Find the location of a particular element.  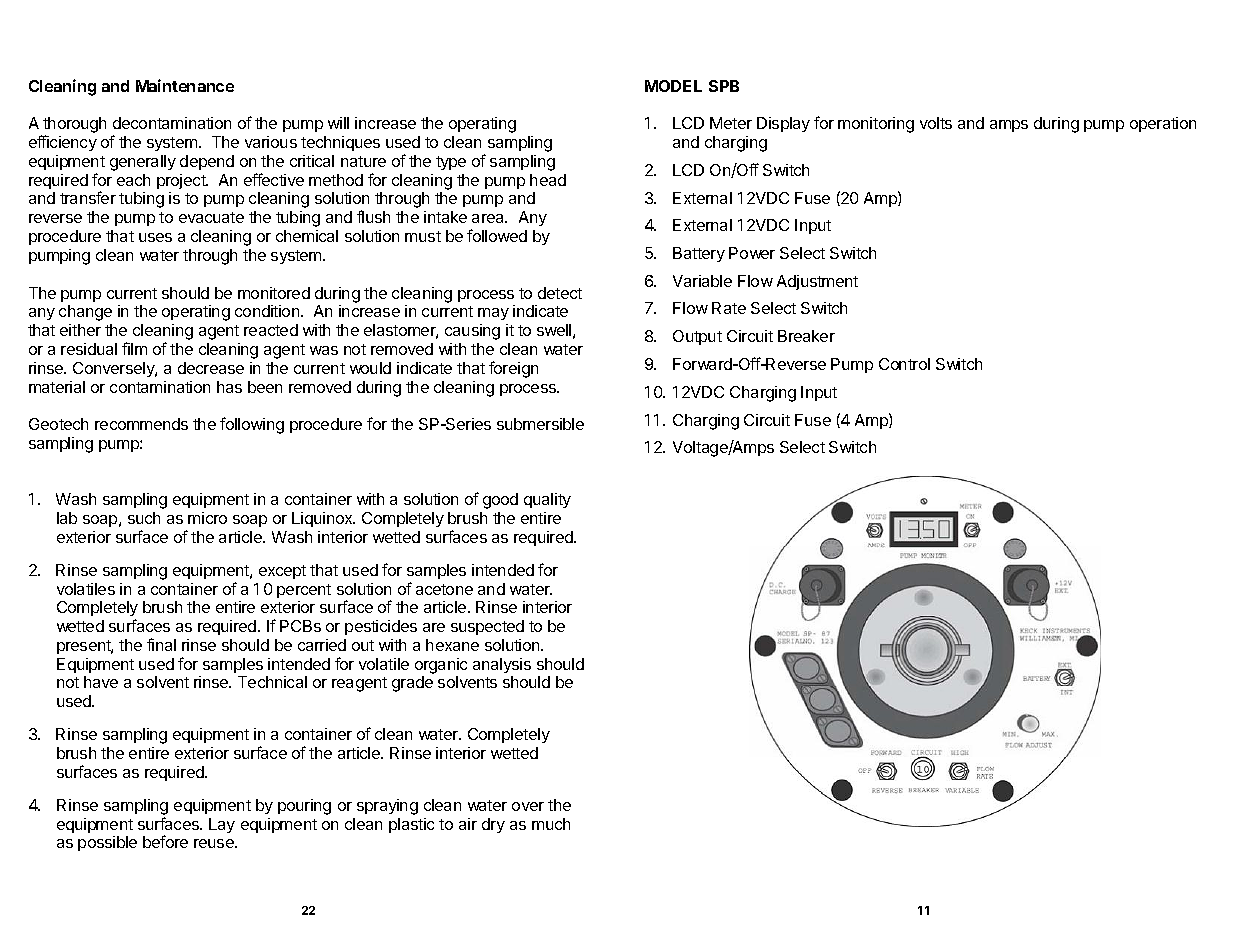

recommends is located at coordinates (141, 424).
